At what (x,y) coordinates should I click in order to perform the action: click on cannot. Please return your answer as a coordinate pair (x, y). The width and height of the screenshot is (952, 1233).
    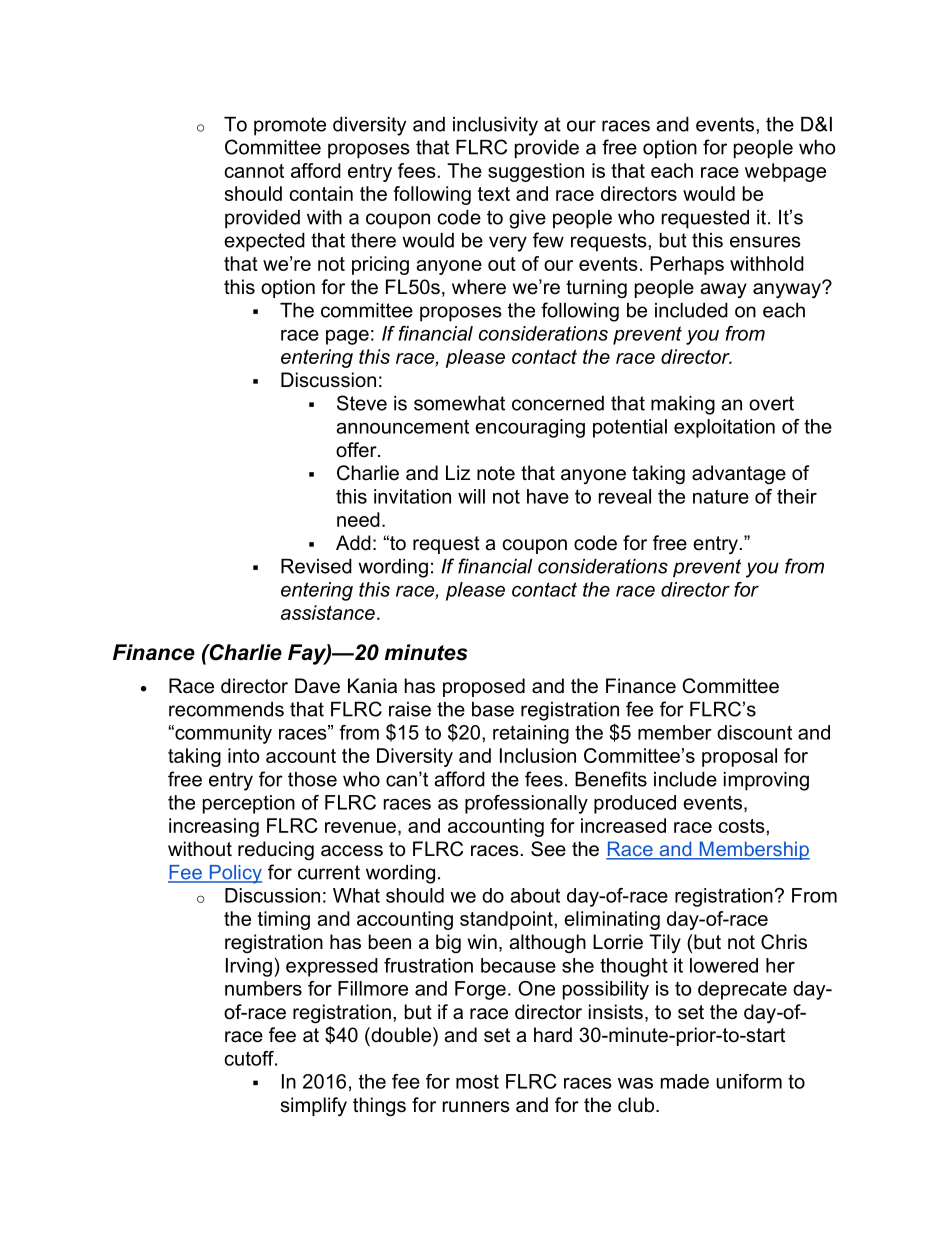
    Looking at the image, I should click on (254, 171).
